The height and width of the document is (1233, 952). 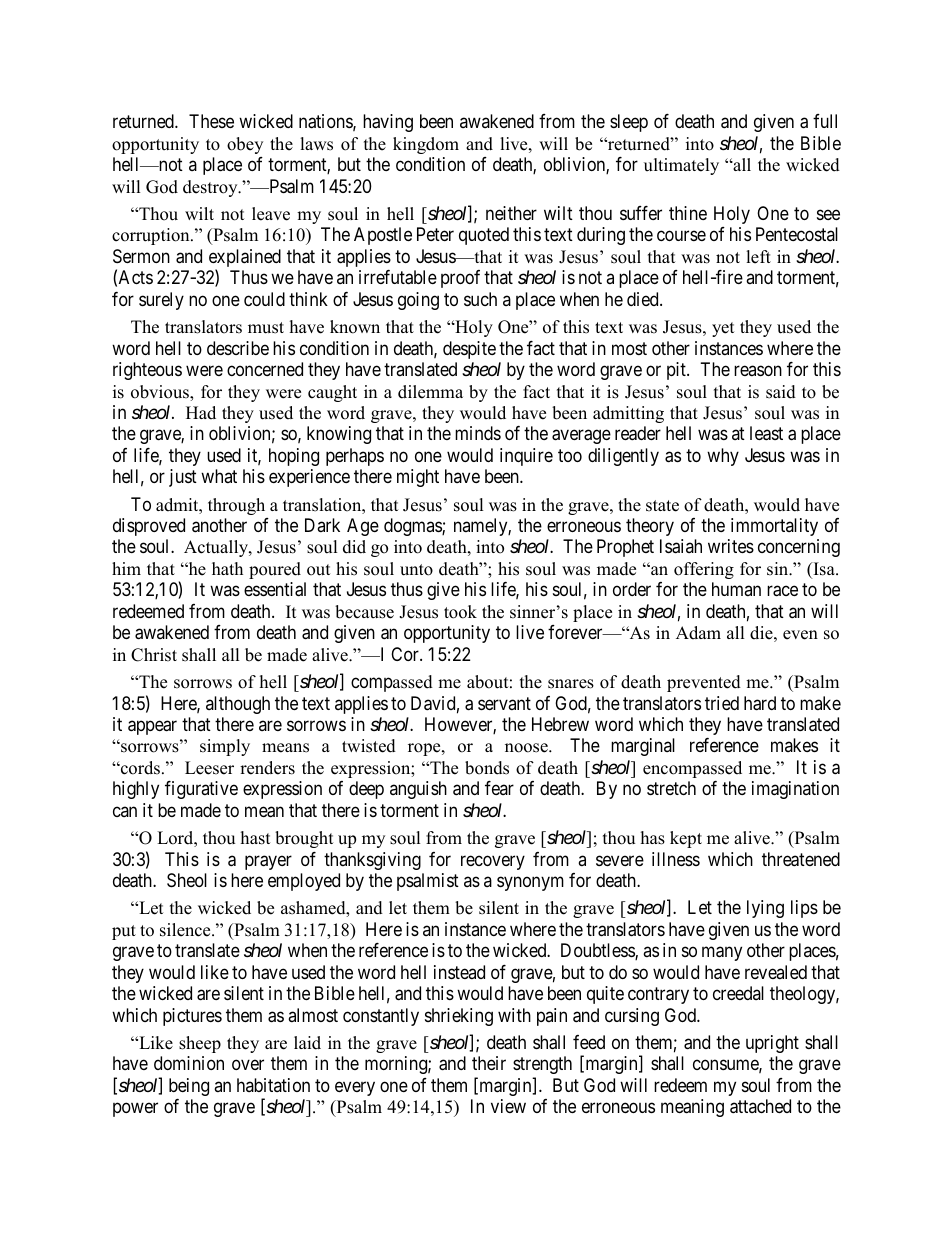 What do you see at coordinates (478, 433) in the document?
I see `minds` at bounding box center [478, 433].
